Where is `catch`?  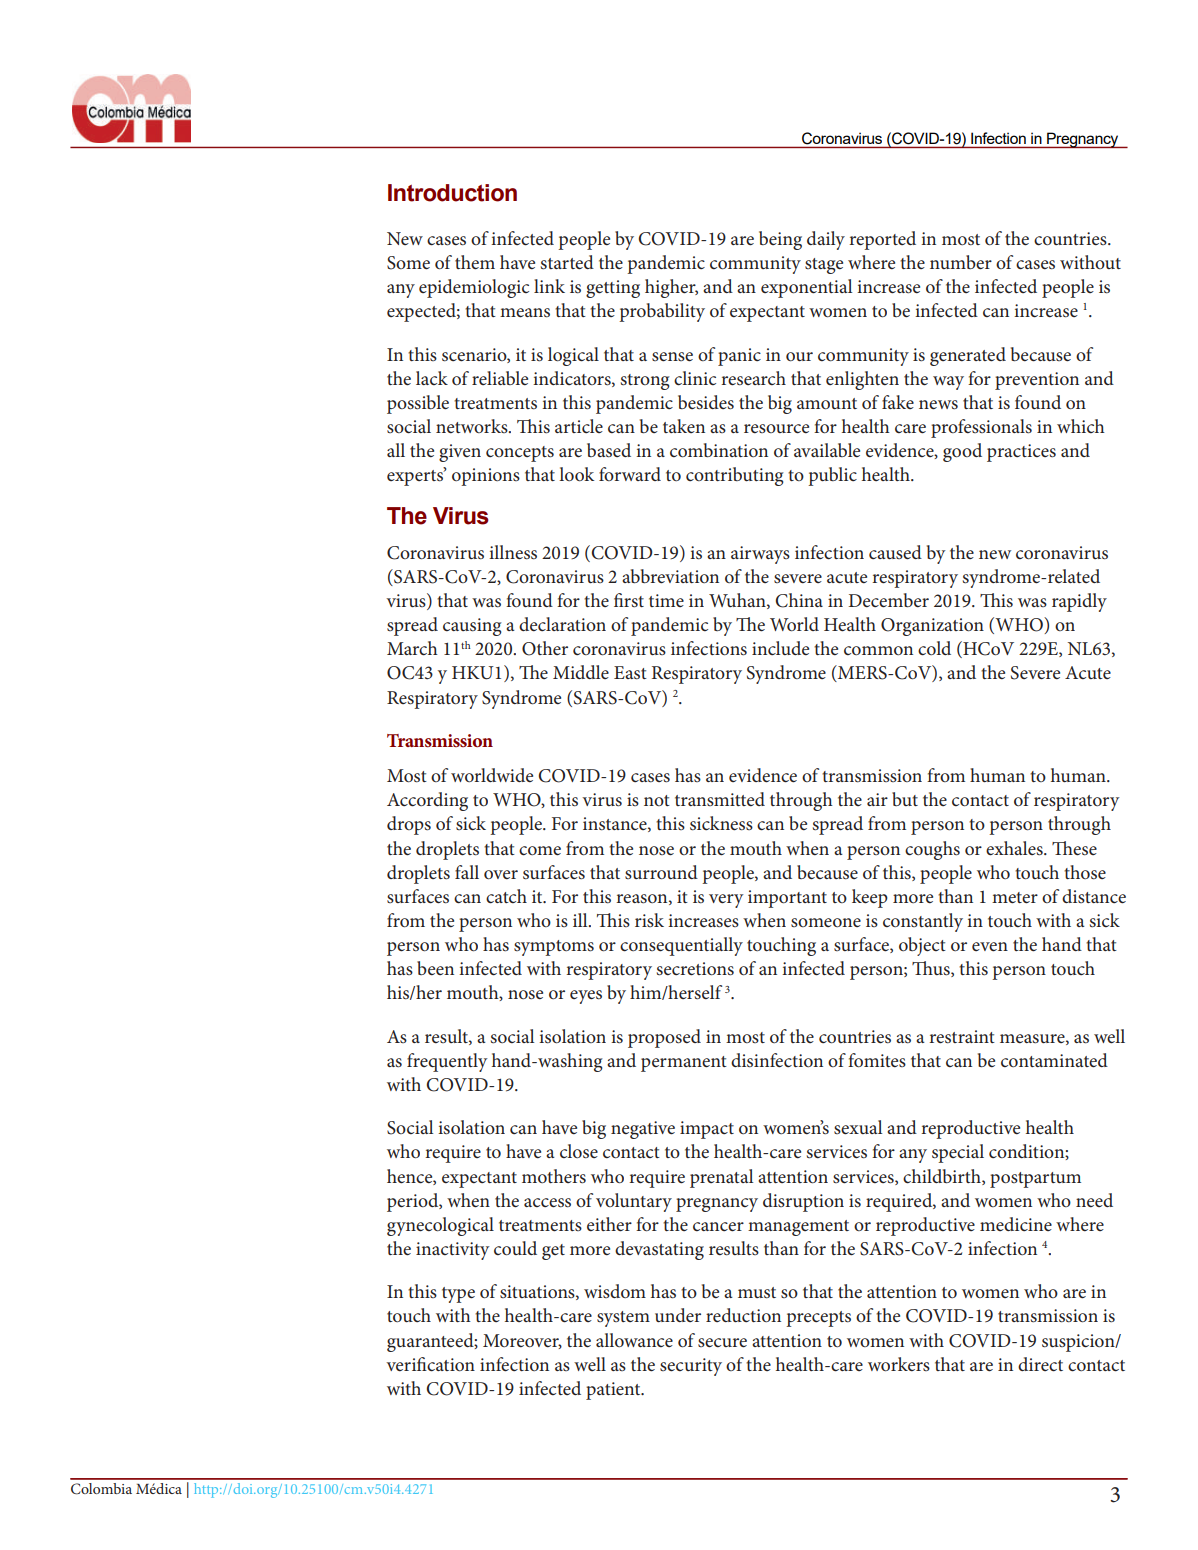 catch is located at coordinates (506, 896).
